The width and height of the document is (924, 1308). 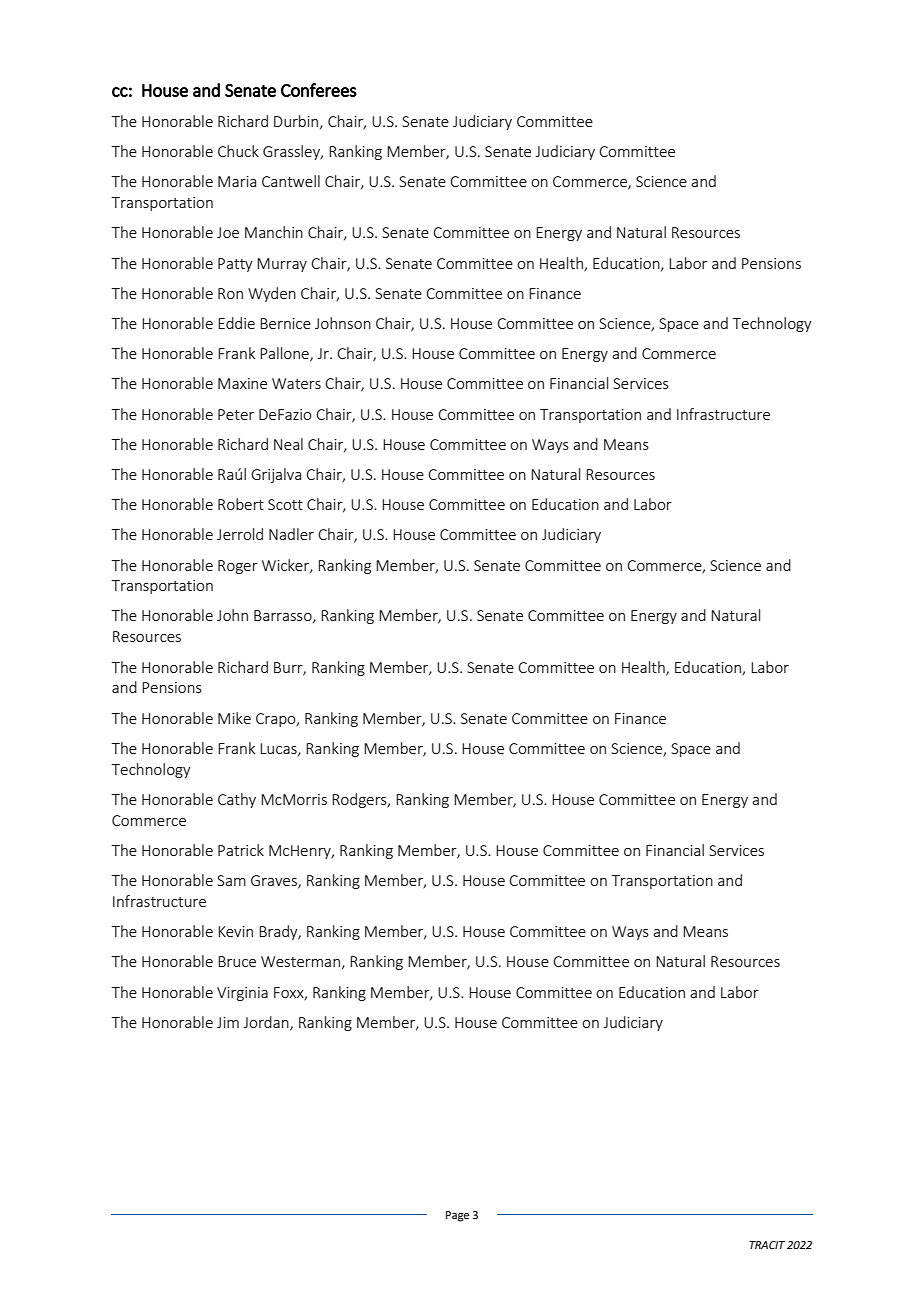 What do you see at coordinates (291, 181) in the document?
I see `Cantwell` at bounding box center [291, 181].
